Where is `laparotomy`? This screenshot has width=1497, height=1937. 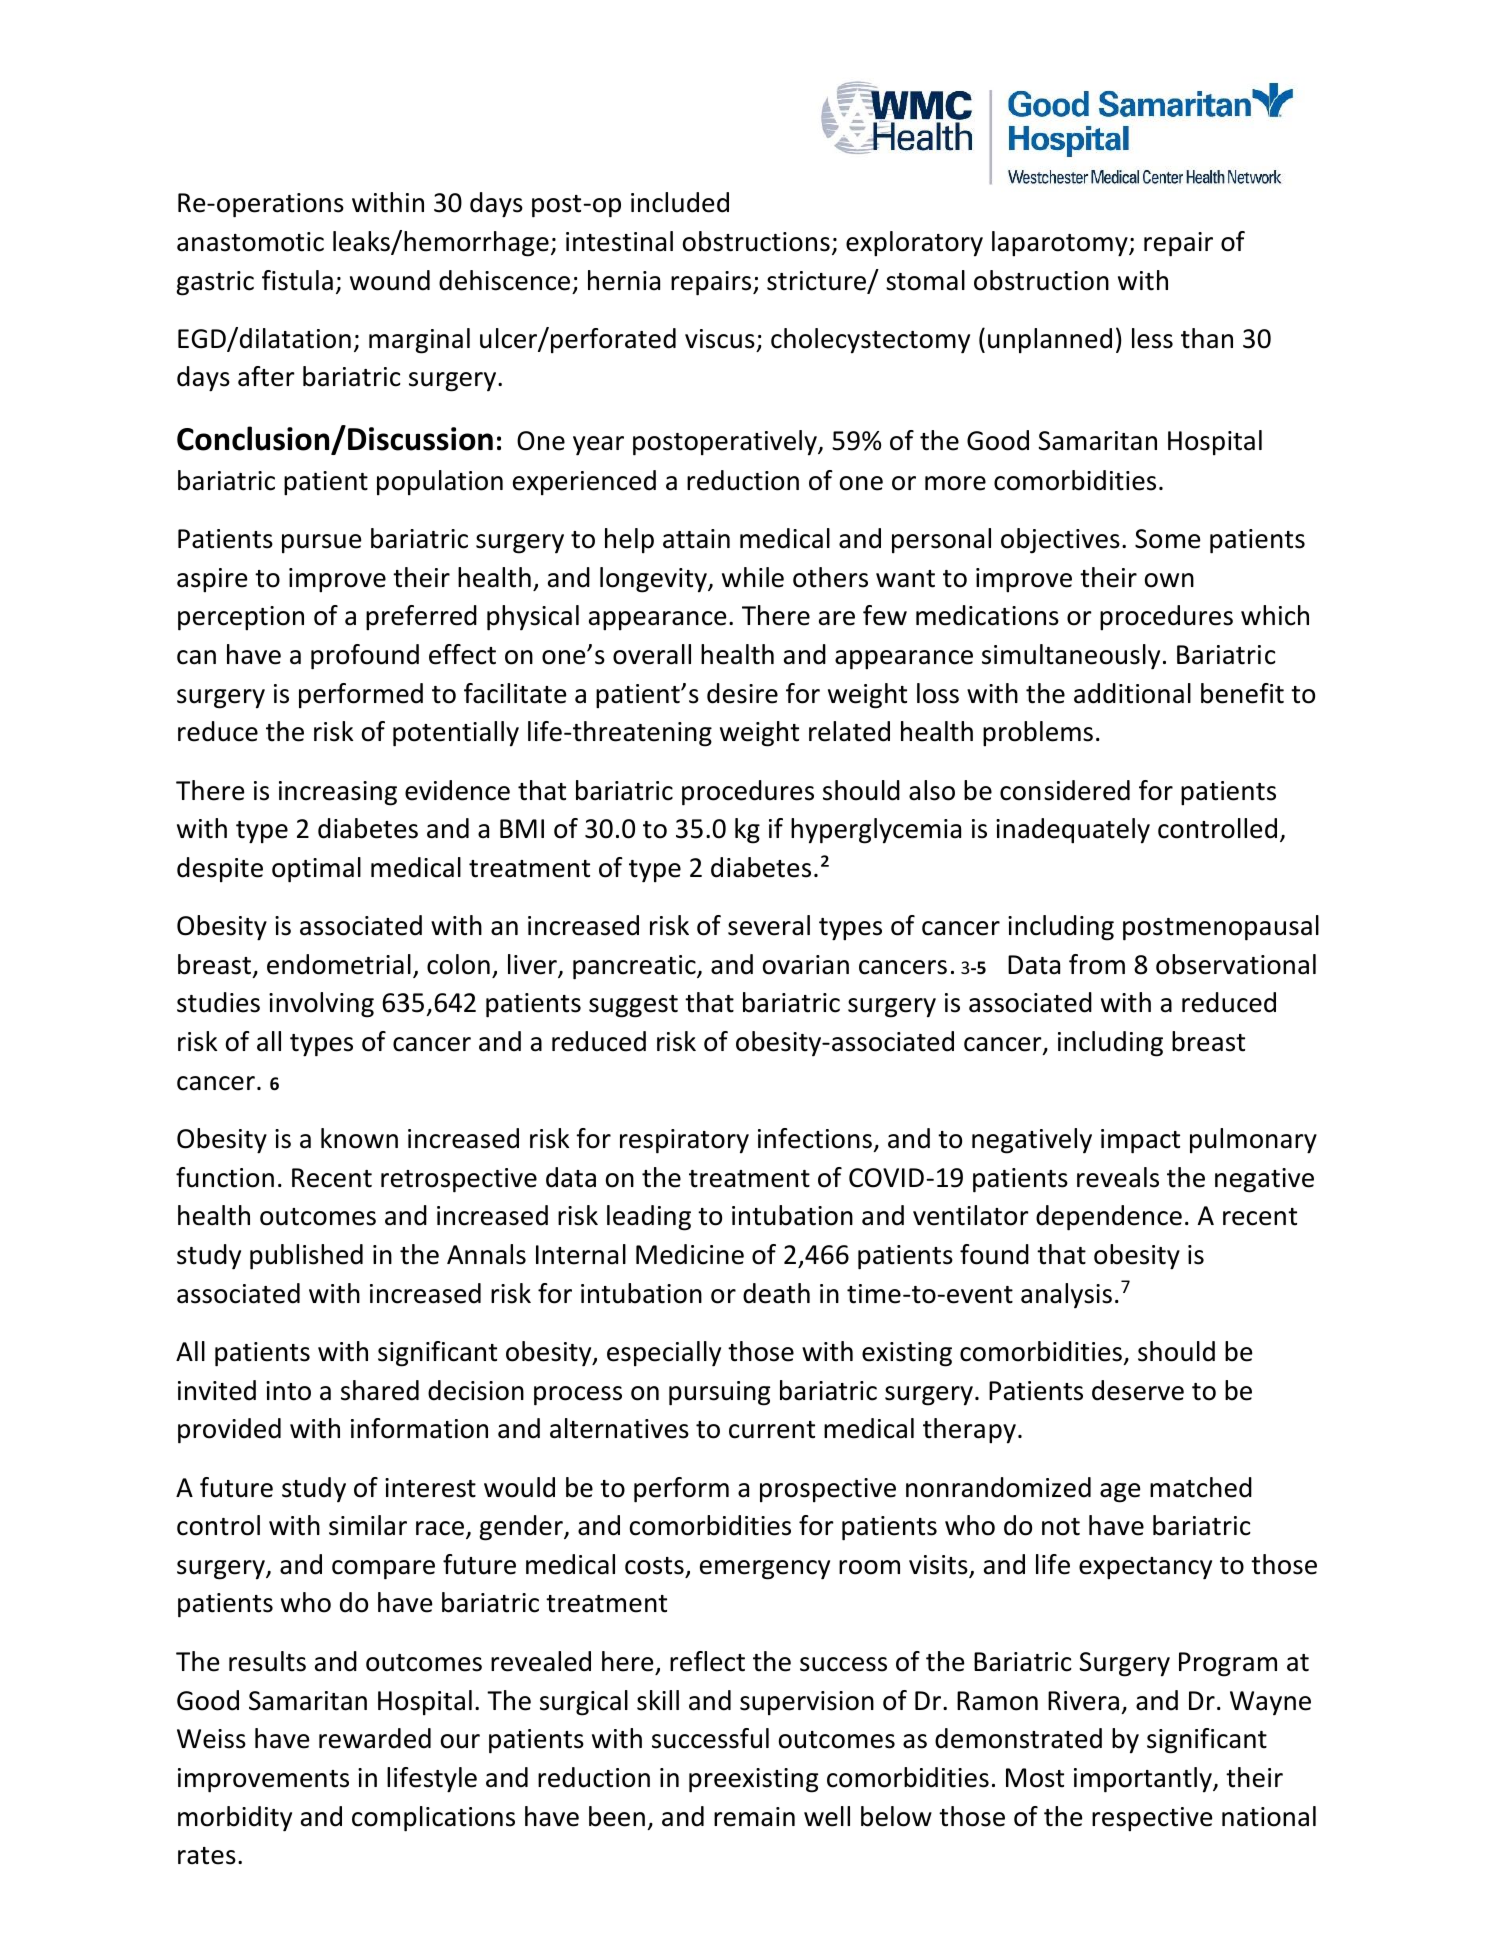
laparotomy is located at coordinates (1061, 244).
